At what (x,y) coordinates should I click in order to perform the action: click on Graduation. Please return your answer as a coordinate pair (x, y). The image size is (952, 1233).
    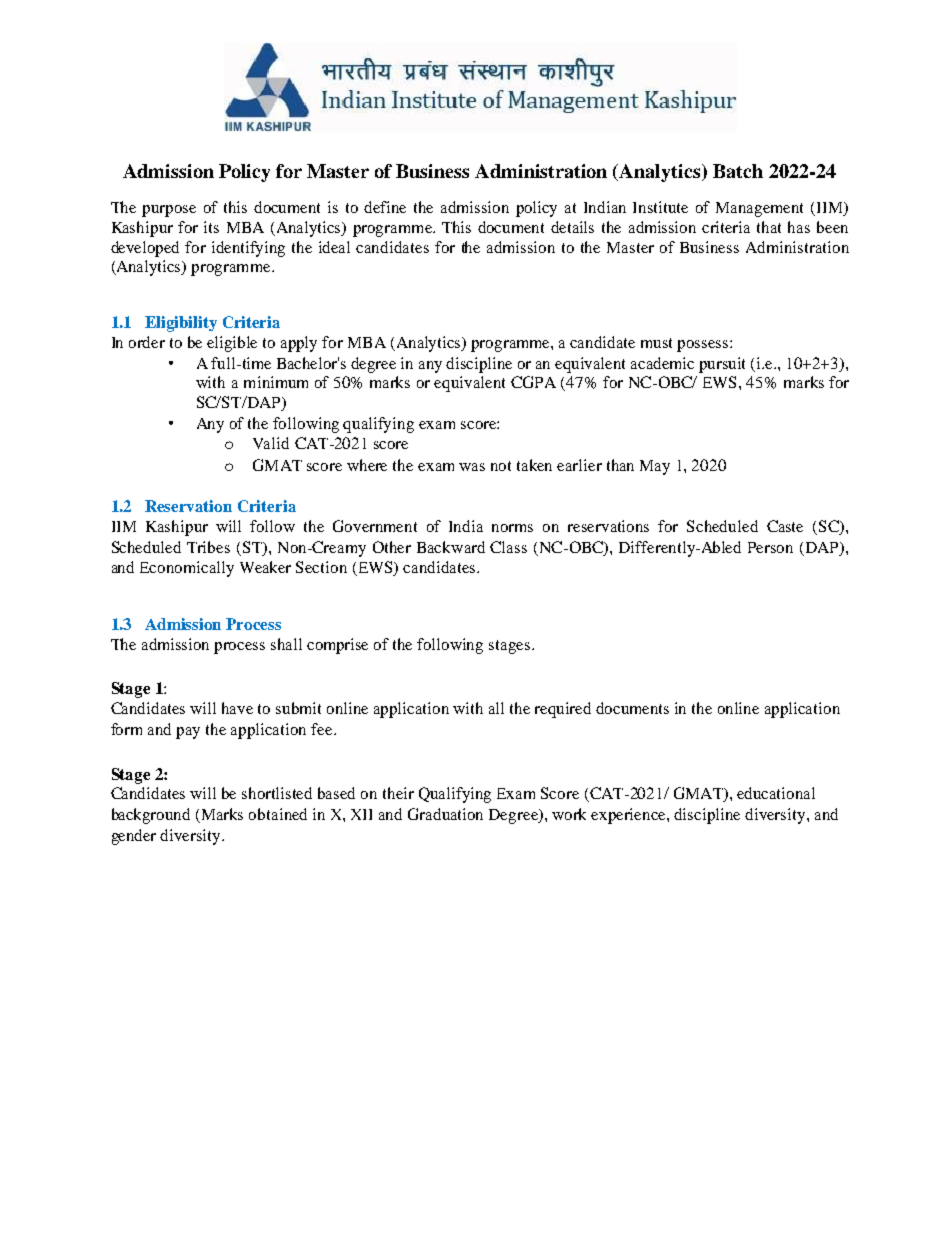
    Looking at the image, I should click on (445, 814).
